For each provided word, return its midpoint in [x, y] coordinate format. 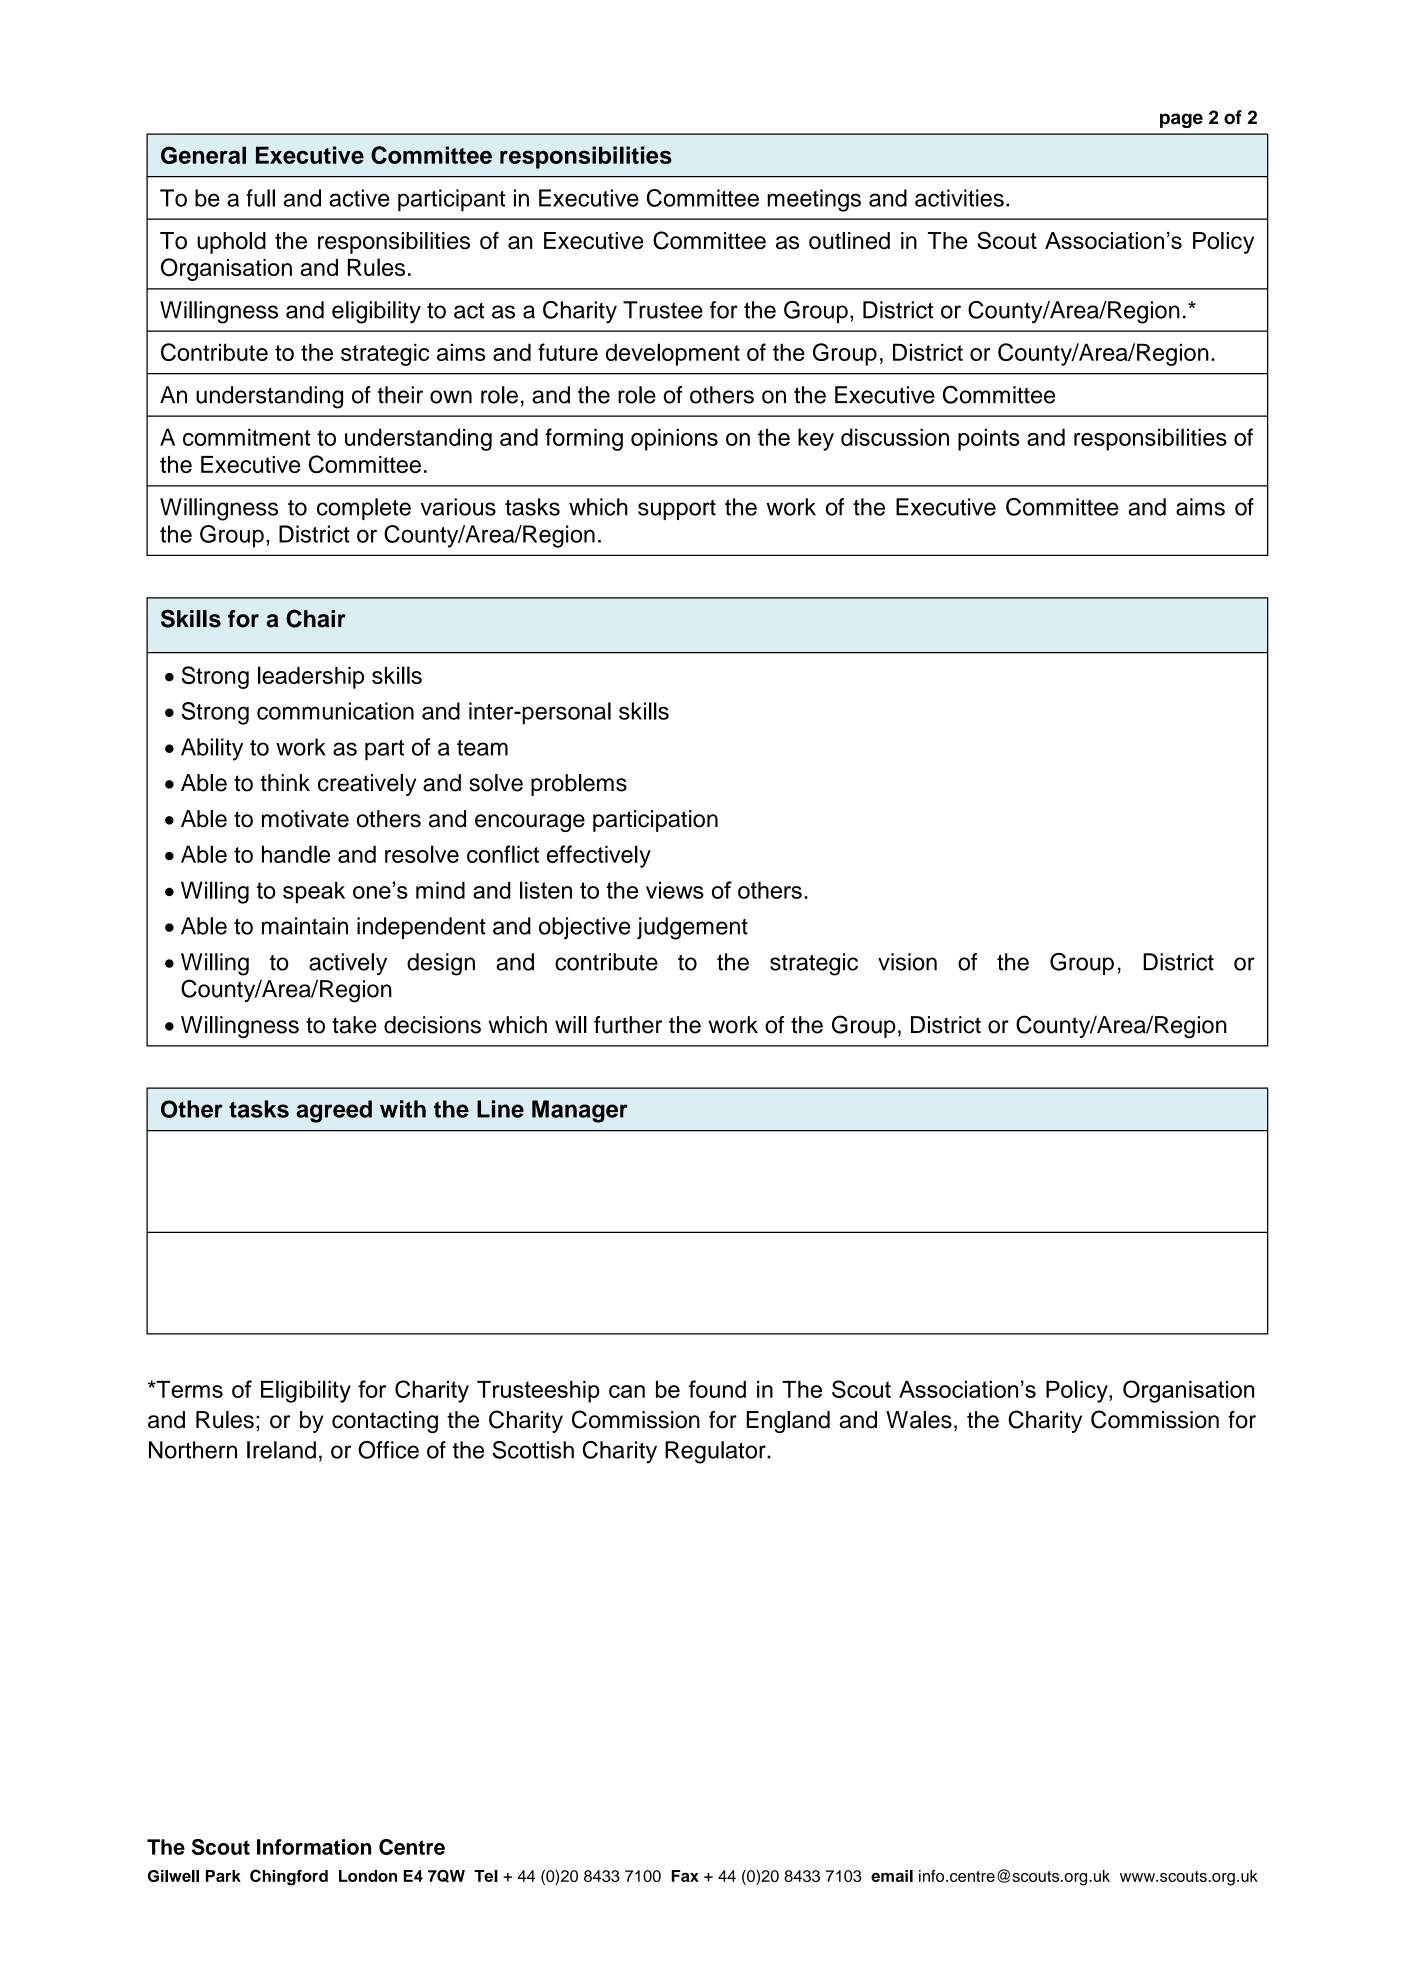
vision [907, 962]
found [717, 1389]
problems [579, 785]
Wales [919, 1420]
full [260, 198]
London [368, 1876]
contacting [385, 1422]
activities [959, 198]
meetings [814, 200]
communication [335, 711]
